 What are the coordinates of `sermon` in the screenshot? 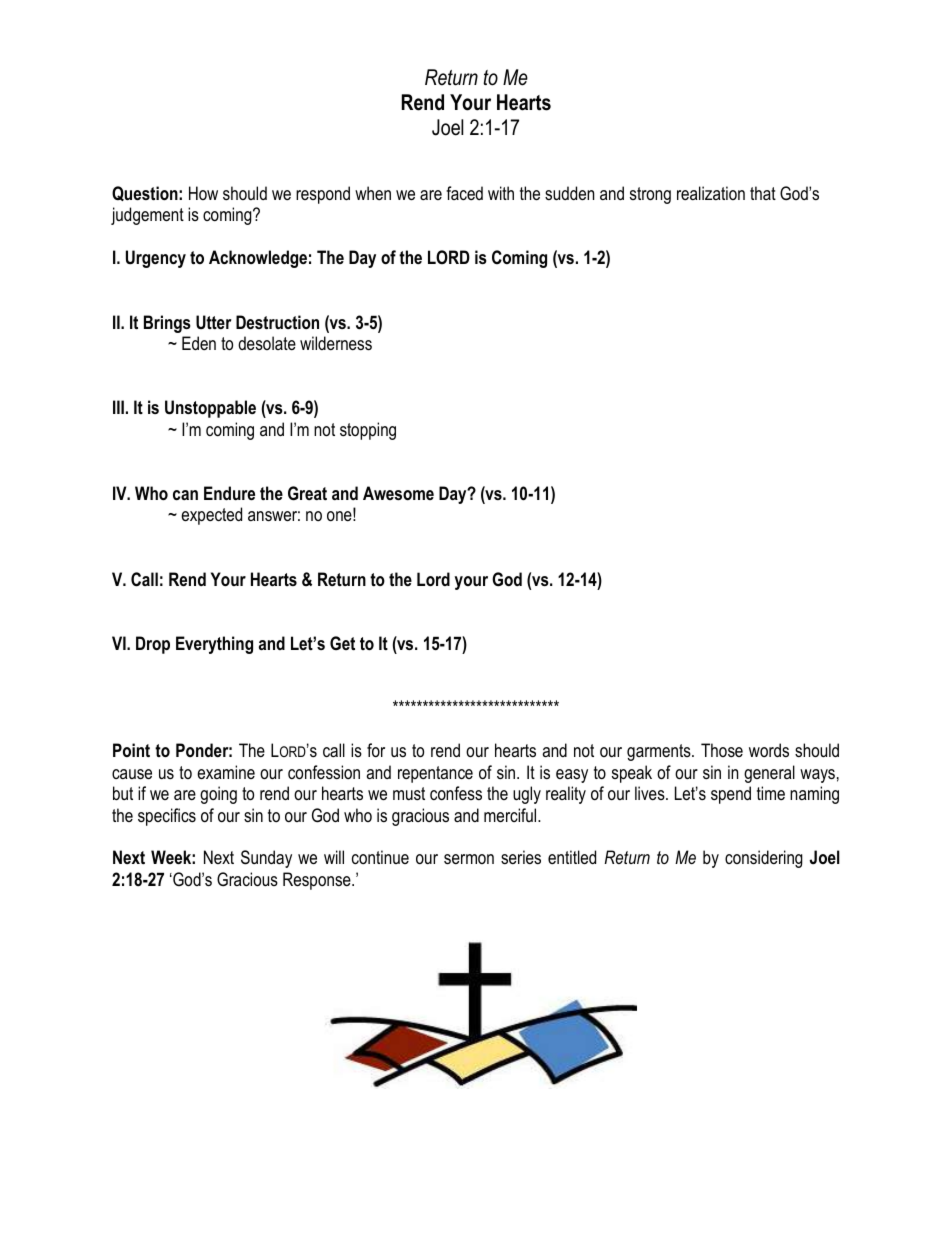 It's located at (469, 859).
